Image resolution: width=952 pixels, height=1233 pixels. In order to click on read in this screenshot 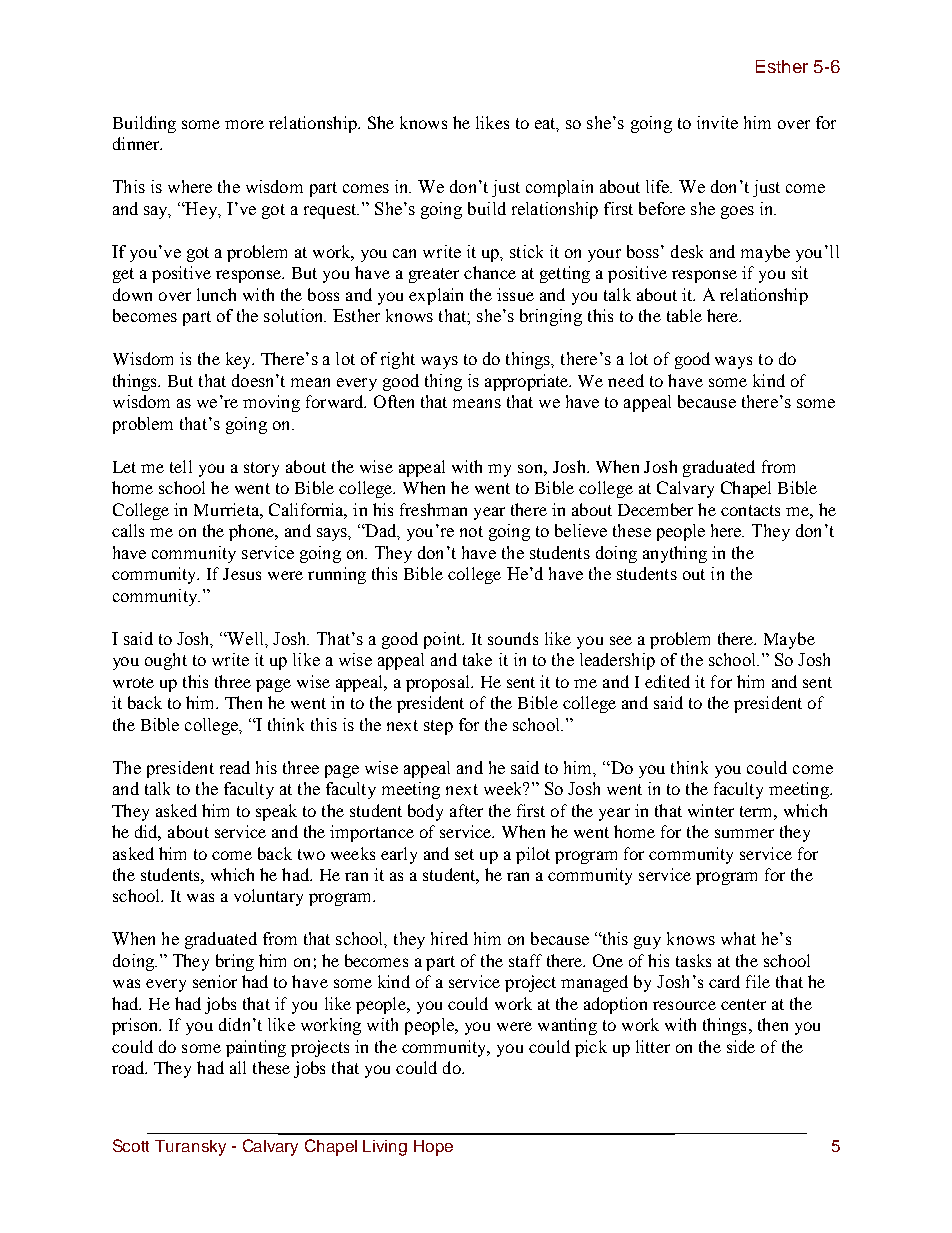, I will do `click(235, 767)`.
